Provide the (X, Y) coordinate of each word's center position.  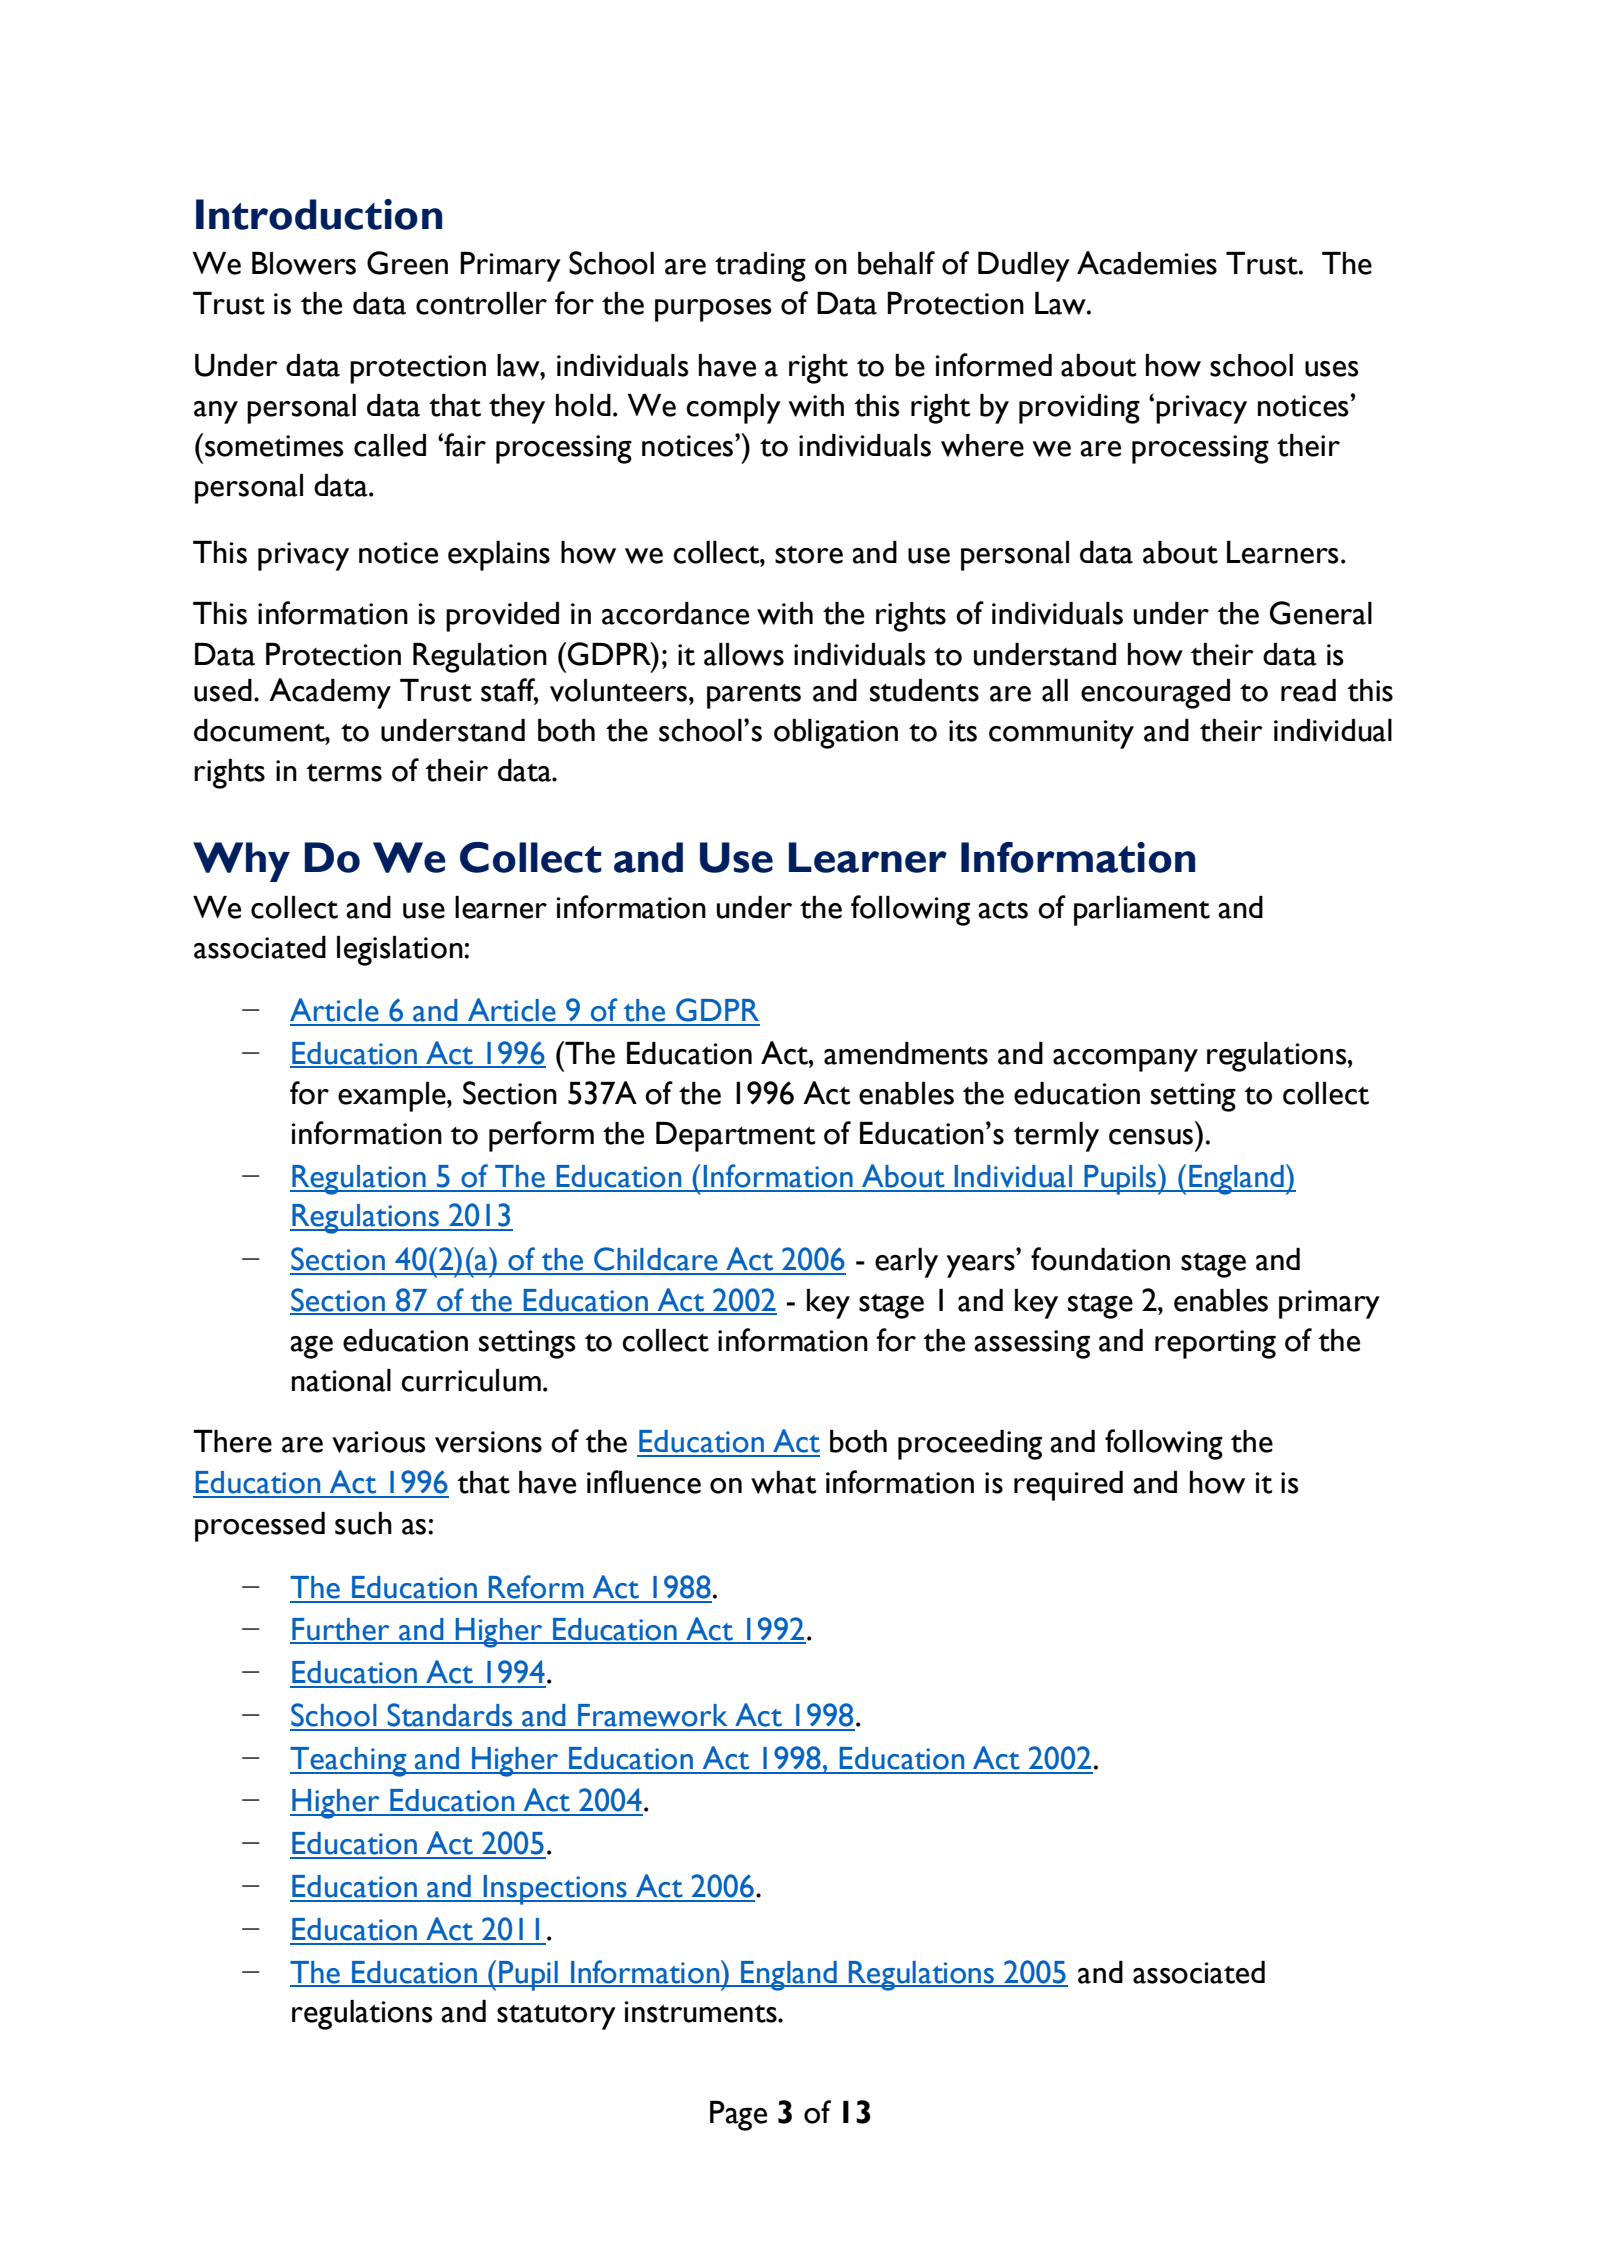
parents (754, 696)
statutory (556, 2017)
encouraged (1155, 694)
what (783, 1482)
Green (407, 263)
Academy (330, 693)
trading (760, 267)
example (393, 1097)
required (1068, 1486)
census (1151, 1137)
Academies (1147, 263)
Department (735, 1137)
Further (341, 1630)
